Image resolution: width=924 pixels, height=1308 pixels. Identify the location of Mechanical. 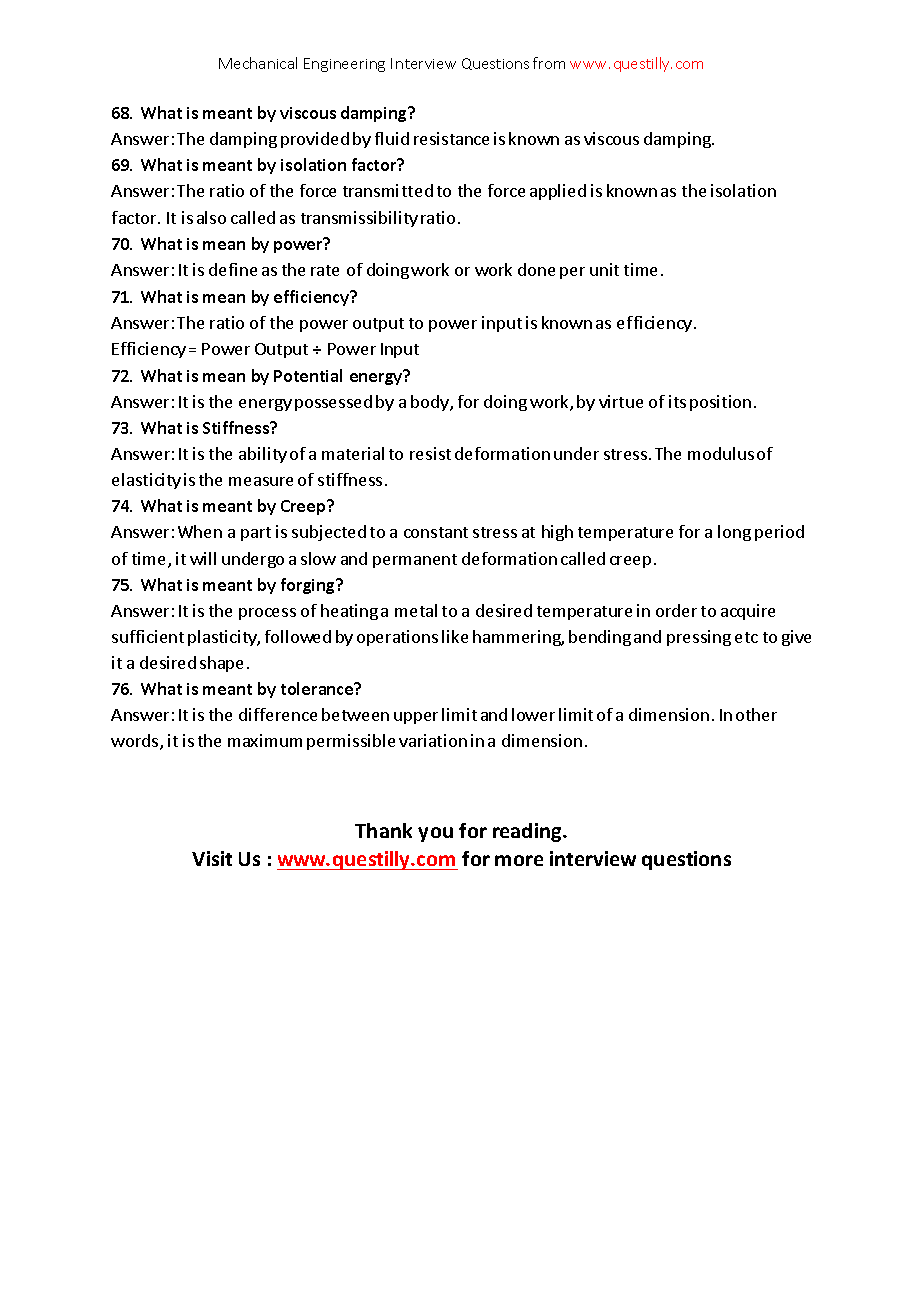
(258, 63).
